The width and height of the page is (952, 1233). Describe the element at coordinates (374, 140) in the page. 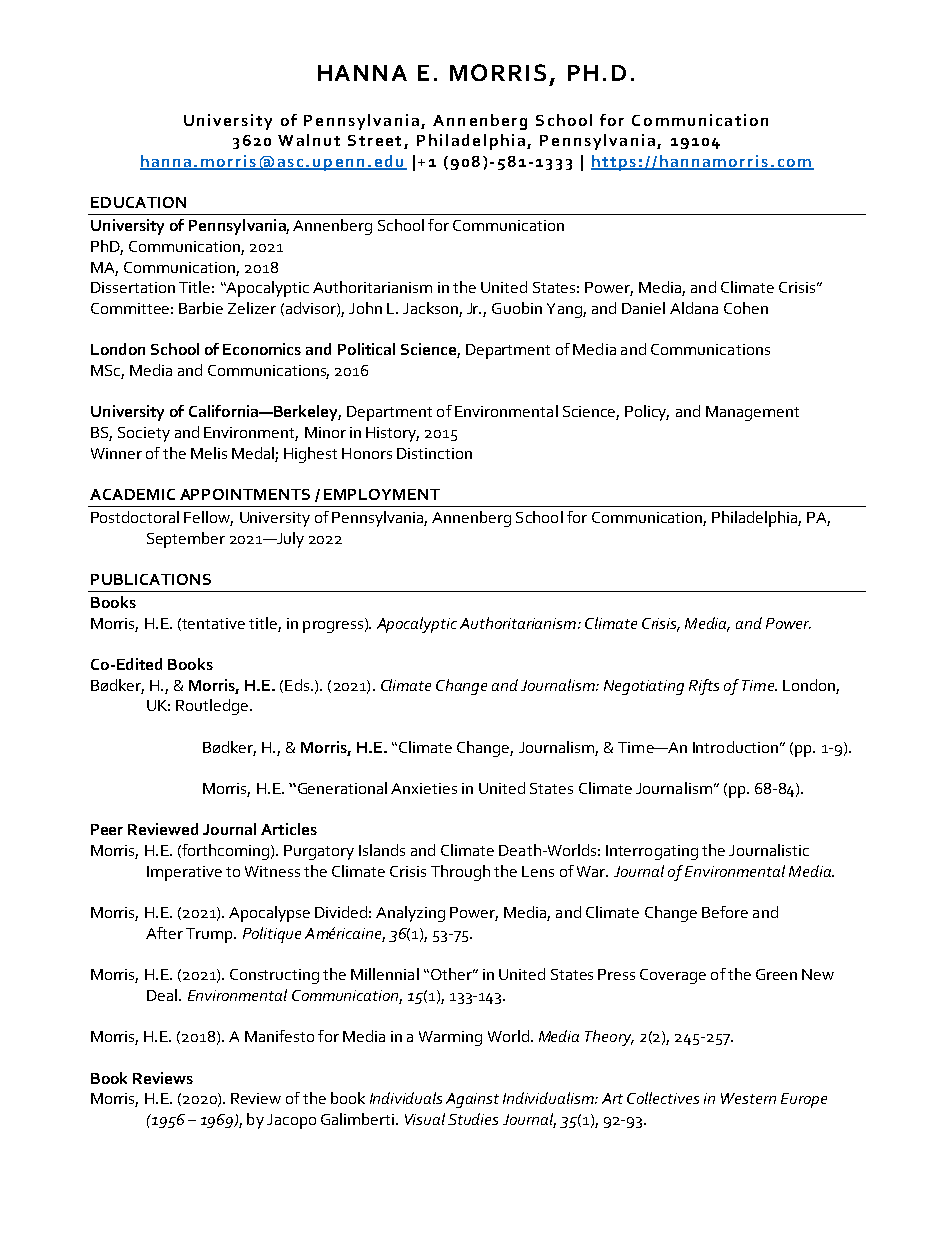

I see `Street` at that location.
